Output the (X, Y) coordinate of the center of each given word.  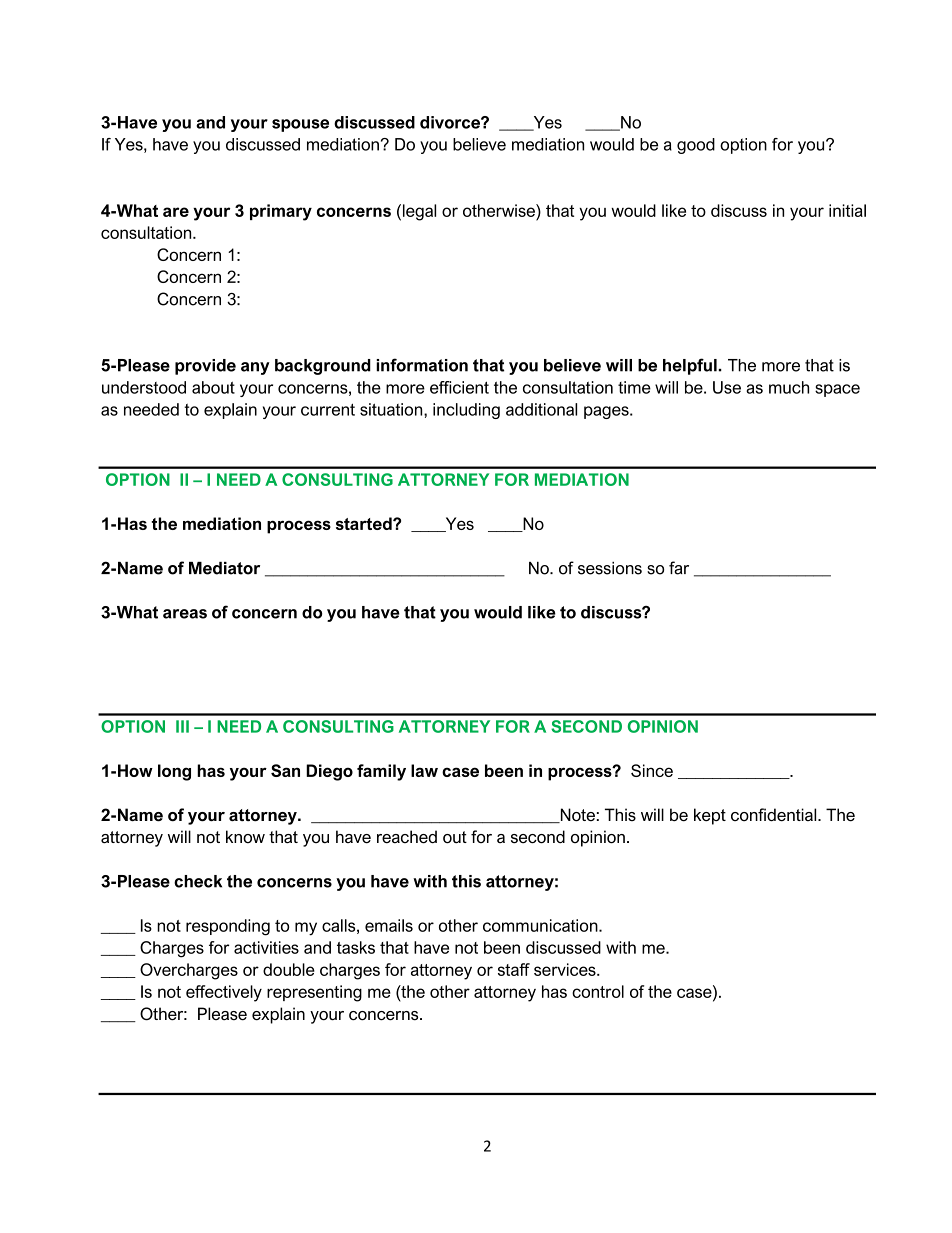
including (466, 411)
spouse (300, 125)
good (696, 146)
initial (847, 210)
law (424, 770)
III (182, 726)
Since (652, 770)
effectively (224, 993)
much (789, 387)
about (213, 387)
